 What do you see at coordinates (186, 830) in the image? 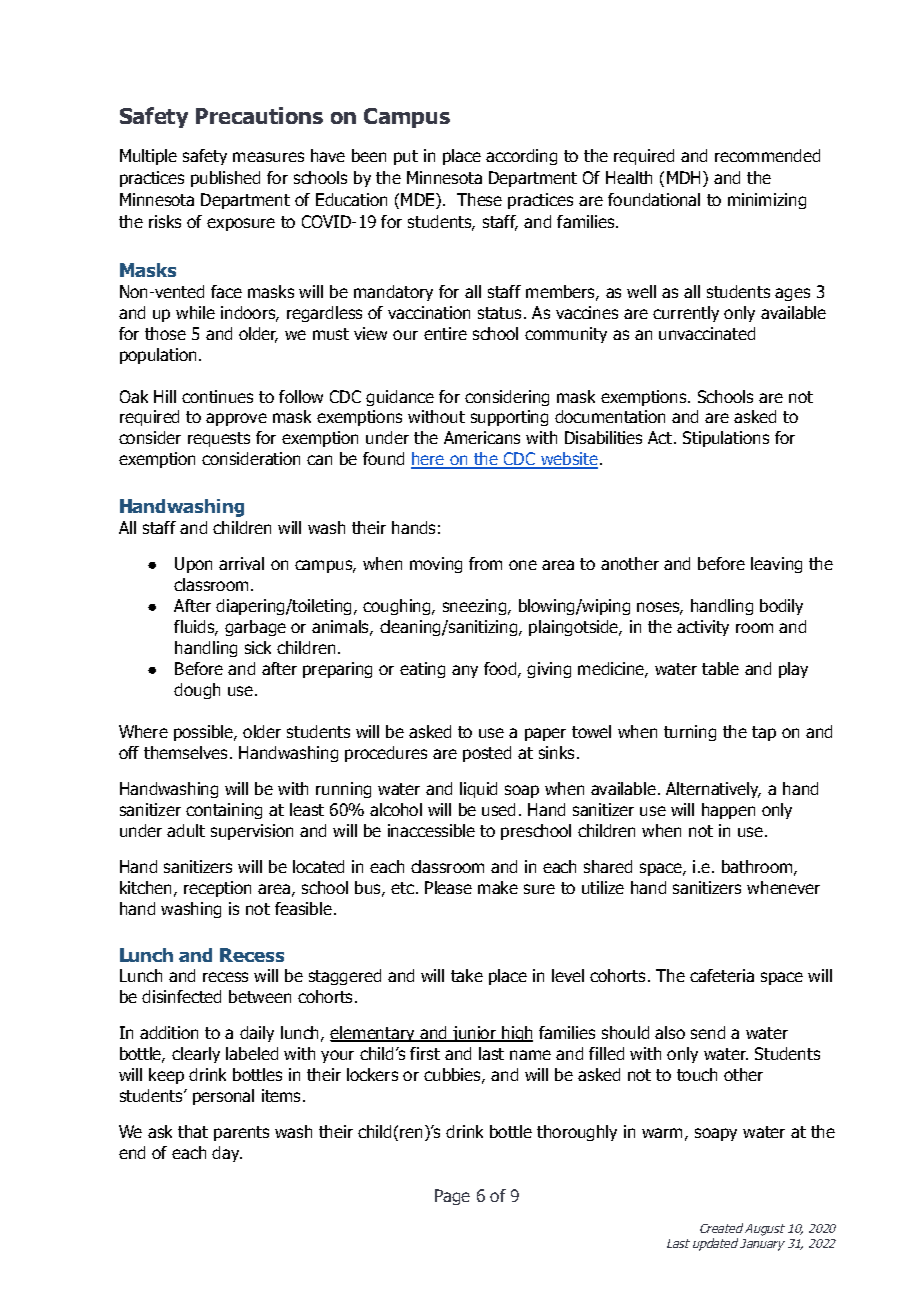
I see `adult` at bounding box center [186, 830].
